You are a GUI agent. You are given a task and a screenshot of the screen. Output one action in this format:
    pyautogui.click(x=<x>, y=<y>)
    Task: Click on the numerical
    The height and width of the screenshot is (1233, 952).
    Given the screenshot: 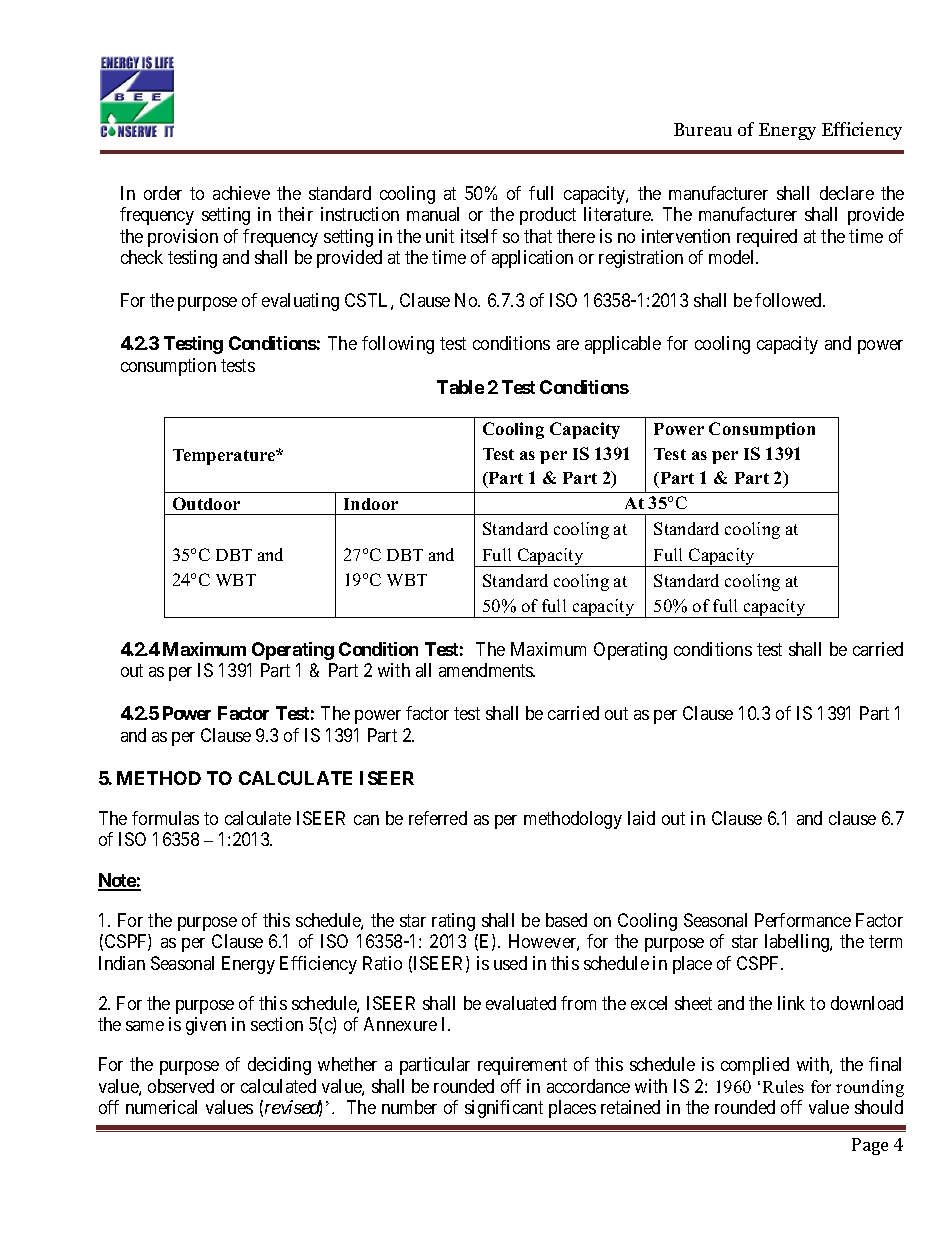 What is the action you would take?
    pyautogui.click(x=161, y=1107)
